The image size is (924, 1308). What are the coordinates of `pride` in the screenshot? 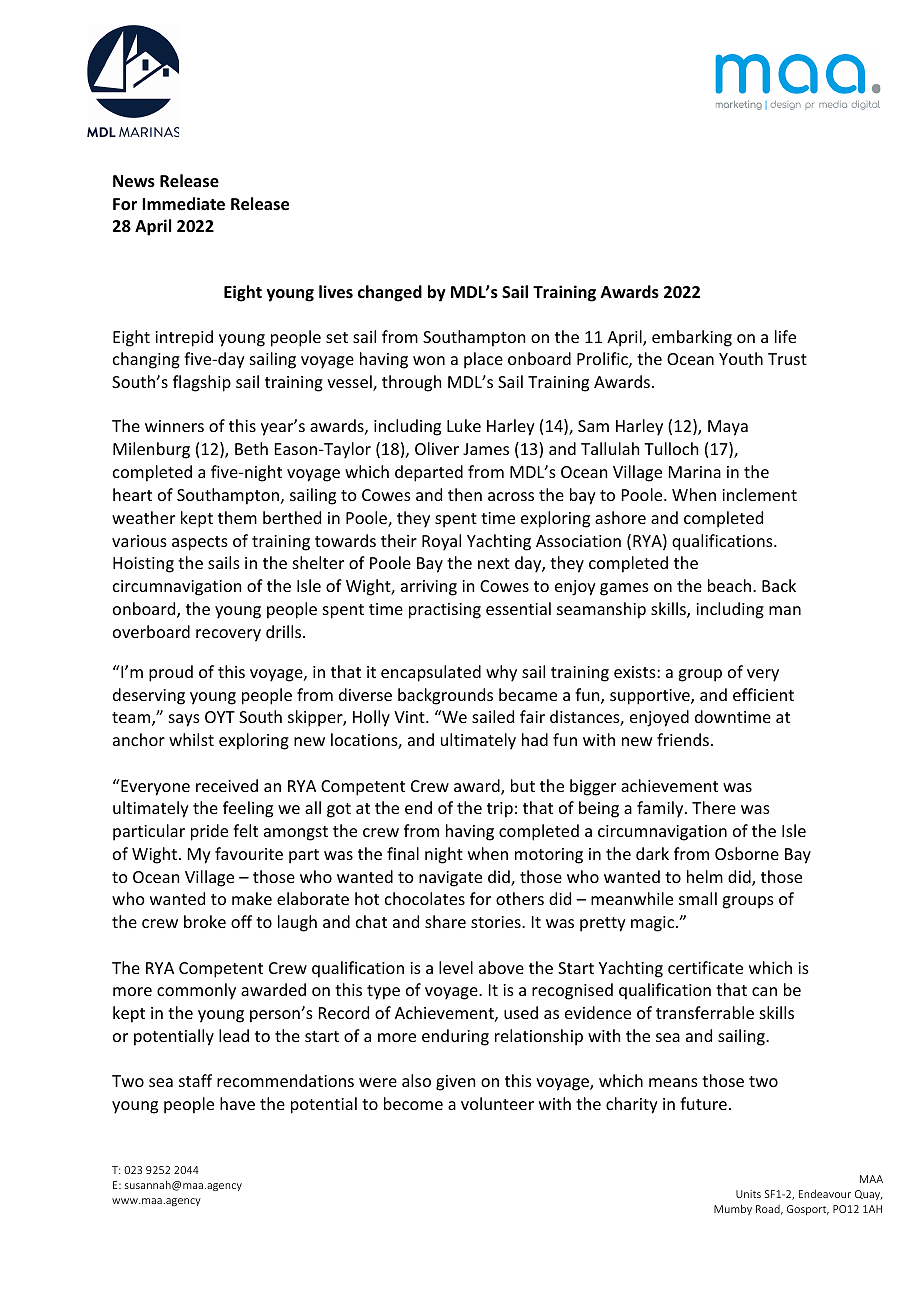 It's located at (209, 832).
